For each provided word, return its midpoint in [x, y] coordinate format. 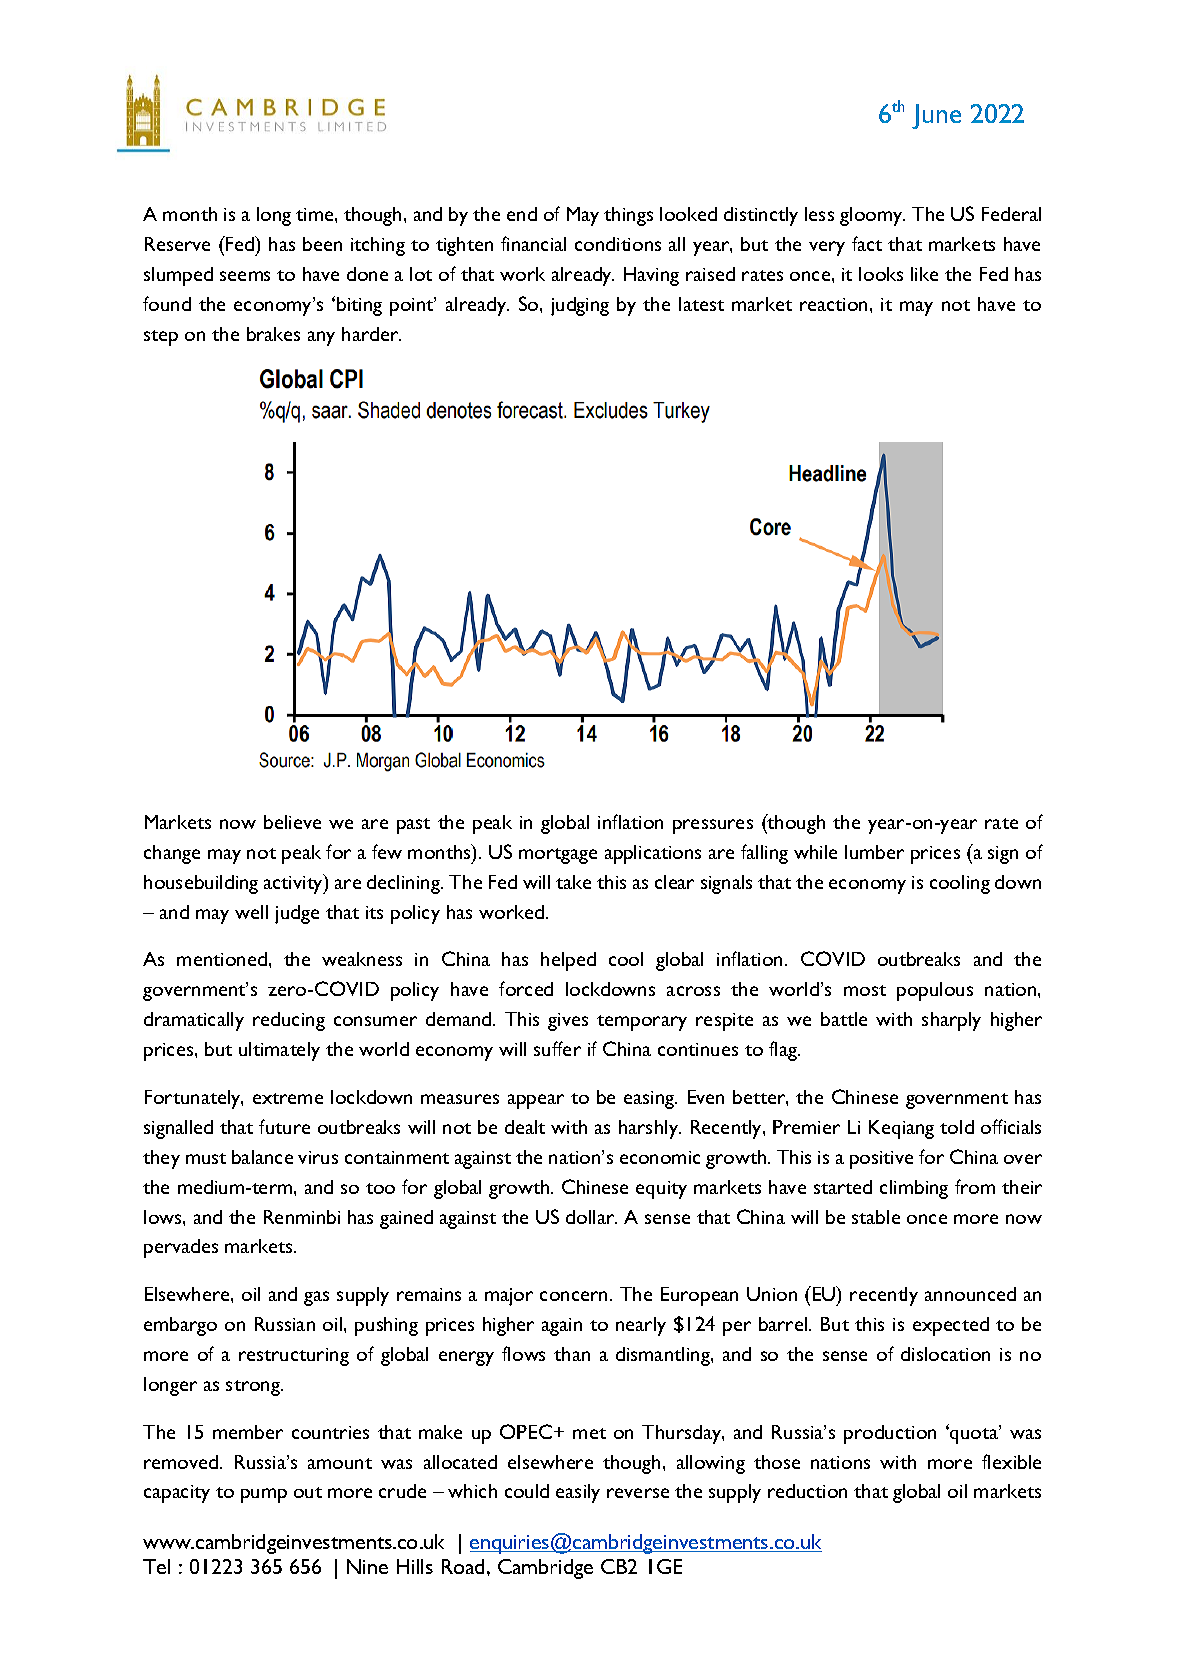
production [890, 1434]
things [628, 216]
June [936, 116]
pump [264, 1495]
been [322, 244]
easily [578, 1493]
